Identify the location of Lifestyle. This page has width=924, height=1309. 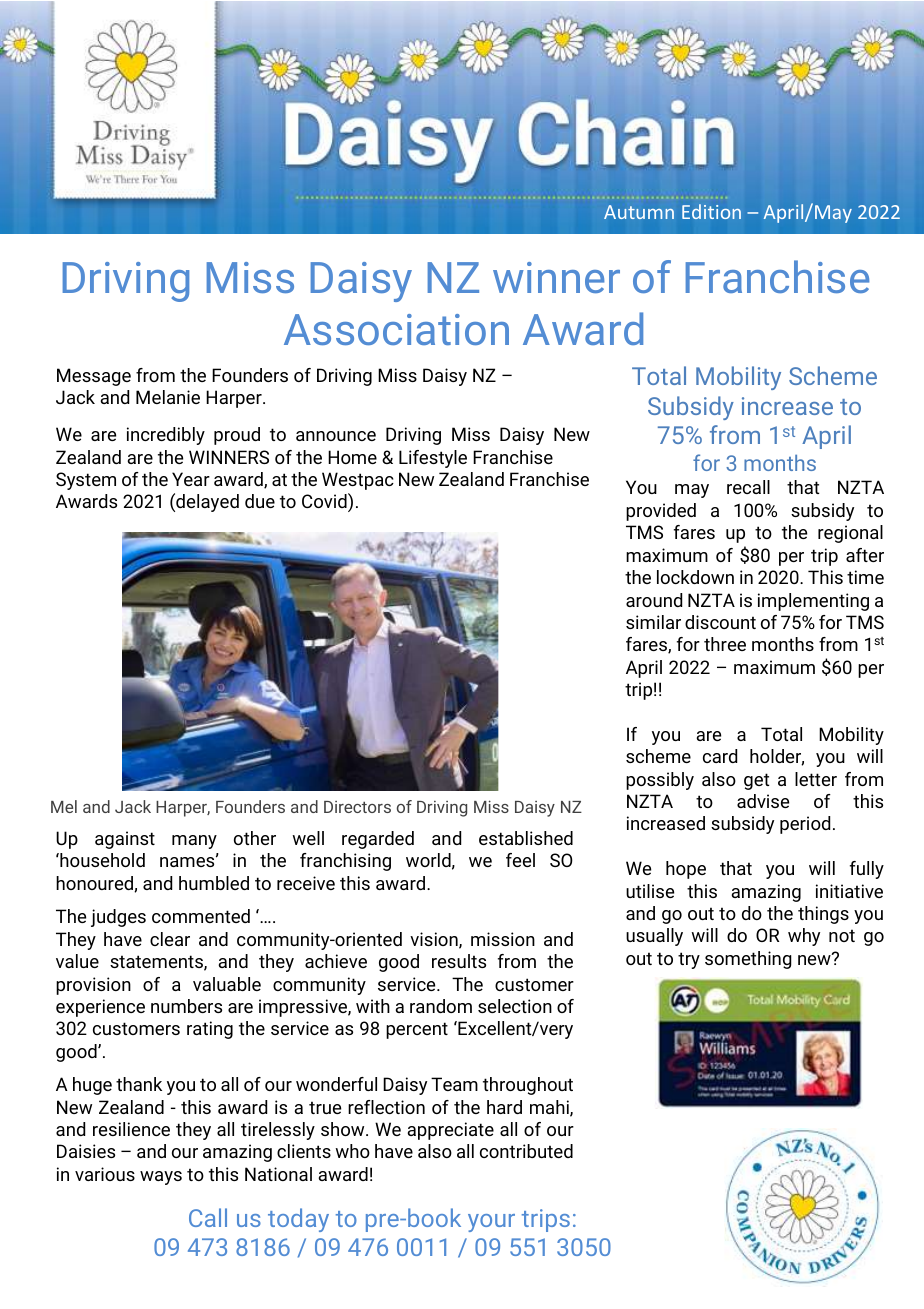
(433, 459).
